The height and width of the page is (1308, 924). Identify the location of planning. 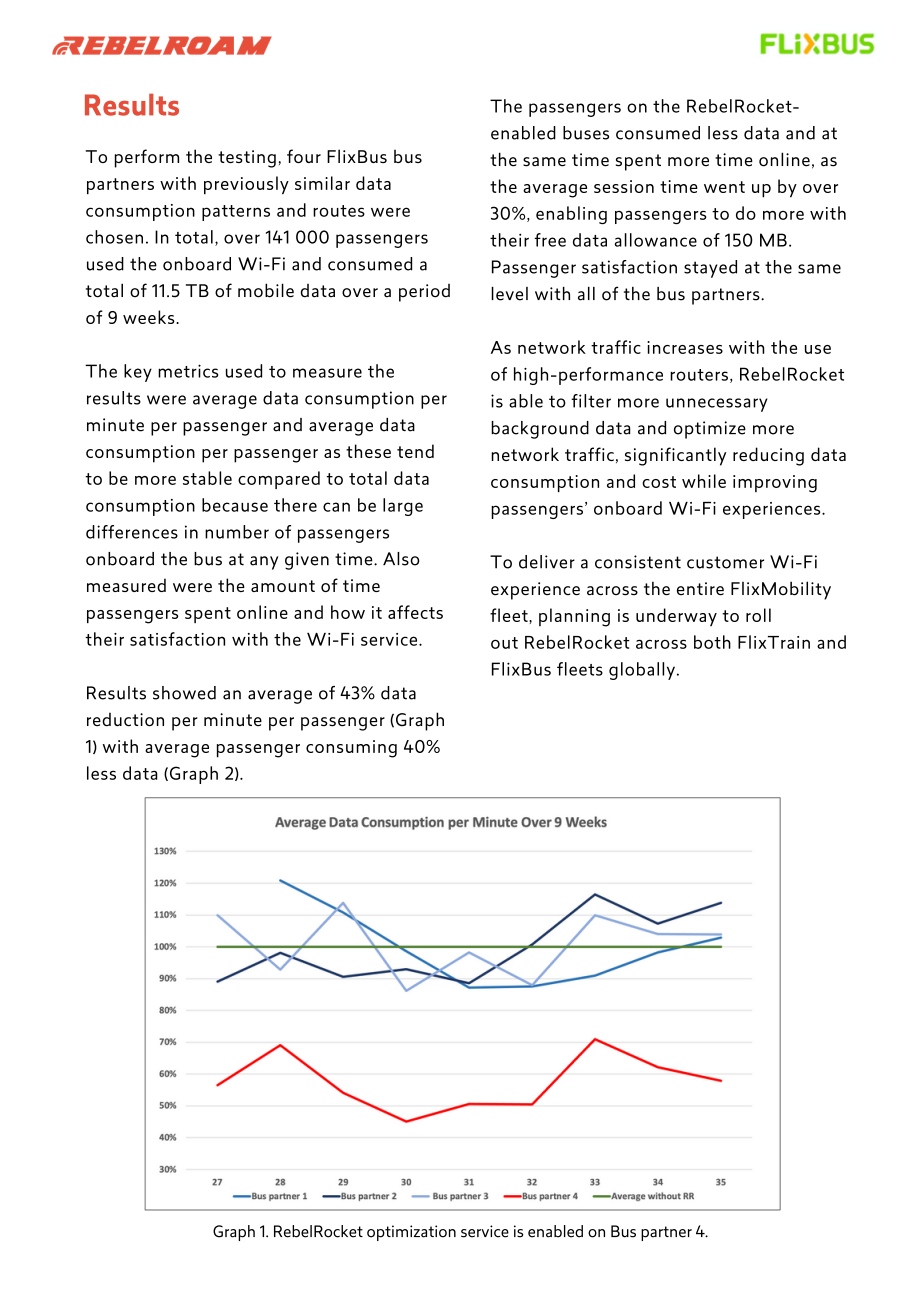
(574, 617).
